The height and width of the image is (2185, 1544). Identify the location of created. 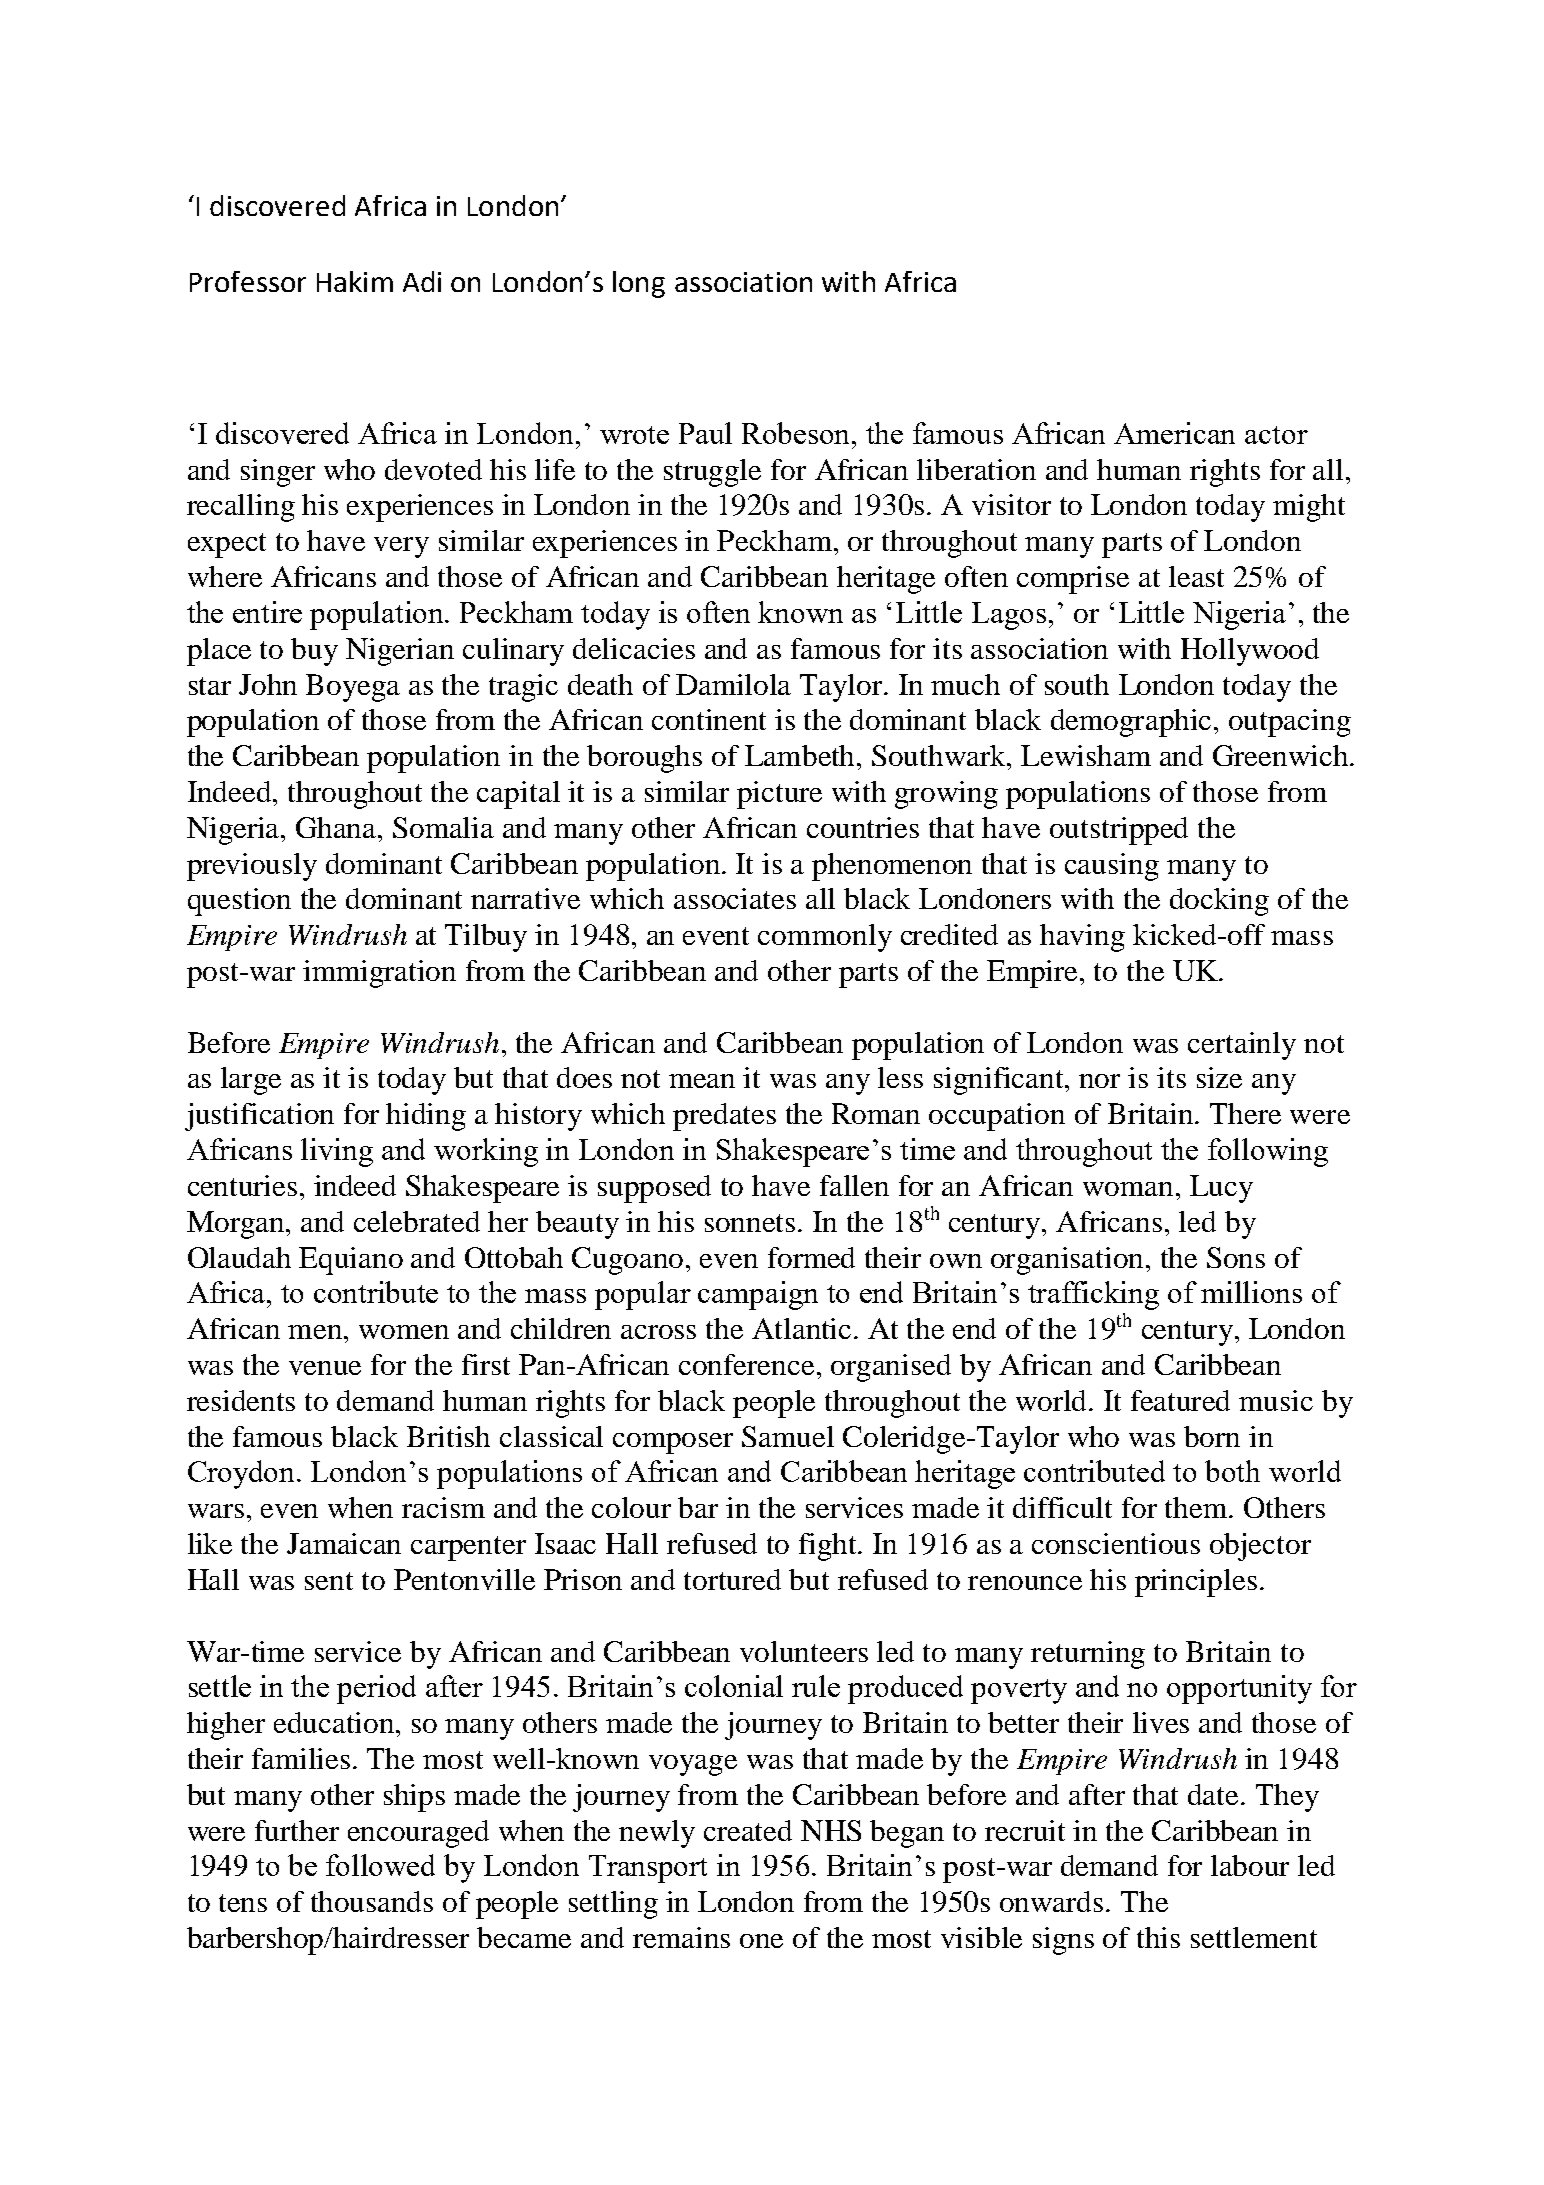
(748, 1830).
